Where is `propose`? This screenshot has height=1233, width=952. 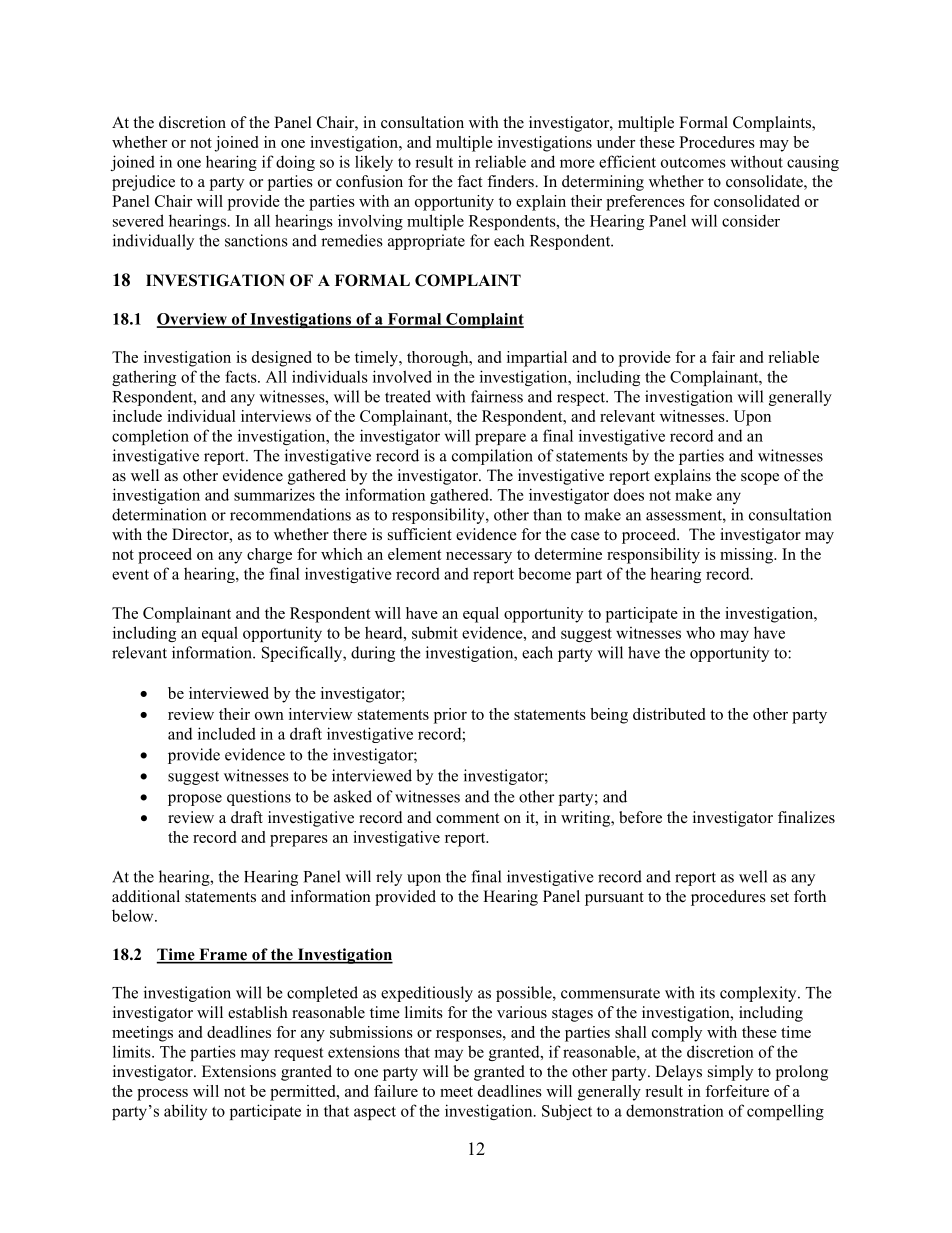 propose is located at coordinates (195, 800).
